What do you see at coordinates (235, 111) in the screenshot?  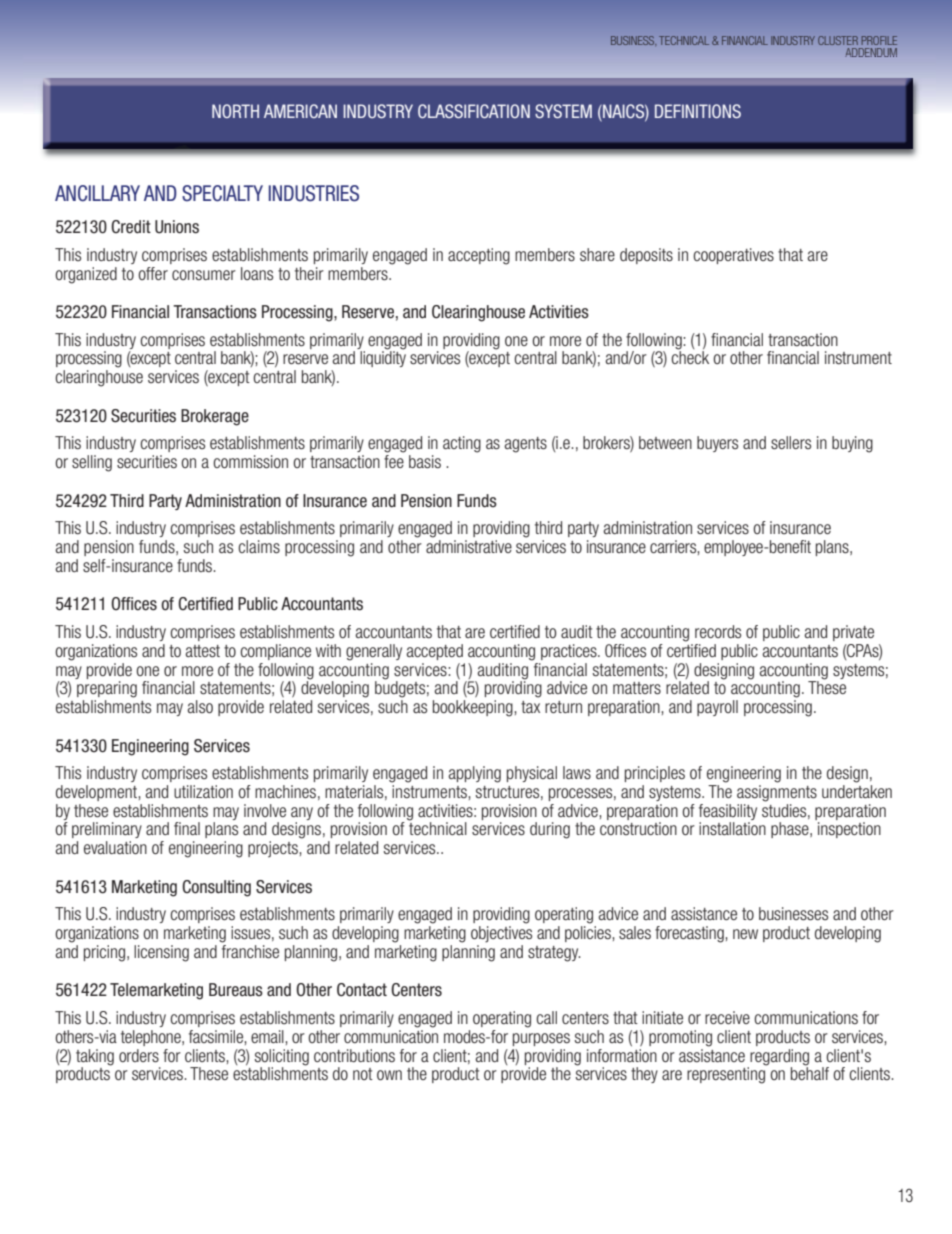 I see `NORTH` at bounding box center [235, 111].
